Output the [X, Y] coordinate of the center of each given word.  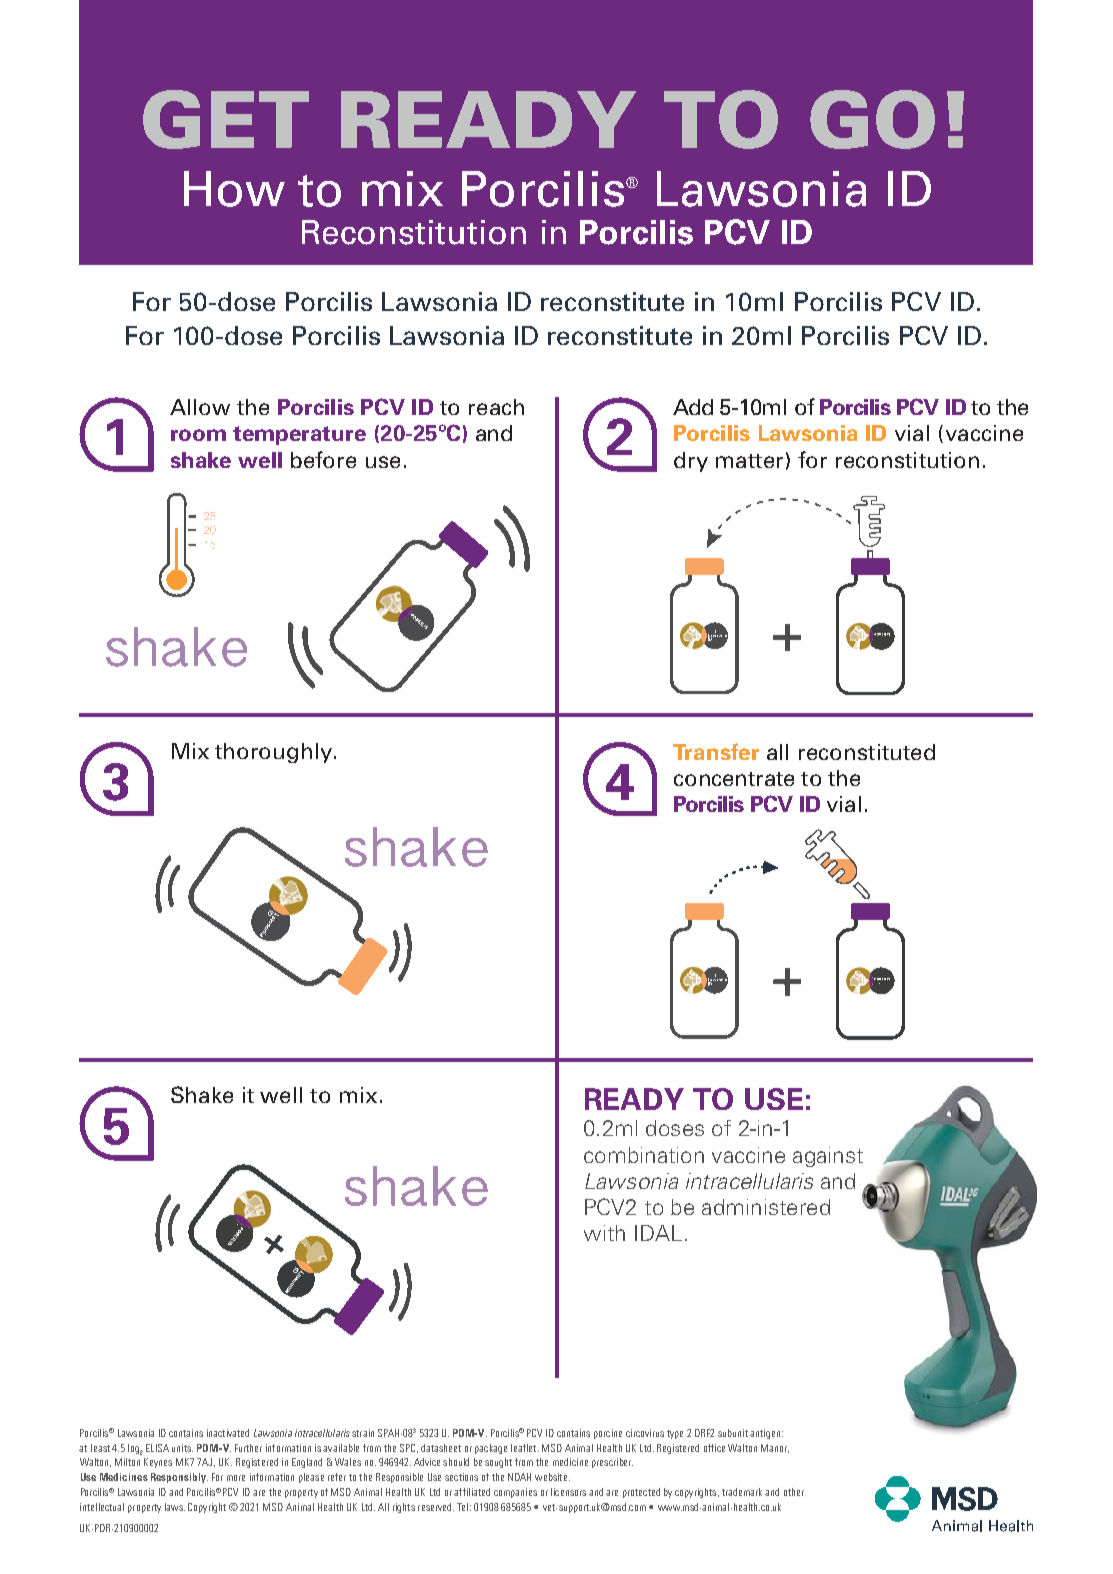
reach [496, 407]
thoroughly [275, 753]
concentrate [734, 779]
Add [693, 407]
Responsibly [179, 1478]
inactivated [228, 1433]
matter [749, 461]
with [604, 1233]
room [198, 435]
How [234, 189]
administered [766, 1207]
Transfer [716, 751]
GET [226, 119]
